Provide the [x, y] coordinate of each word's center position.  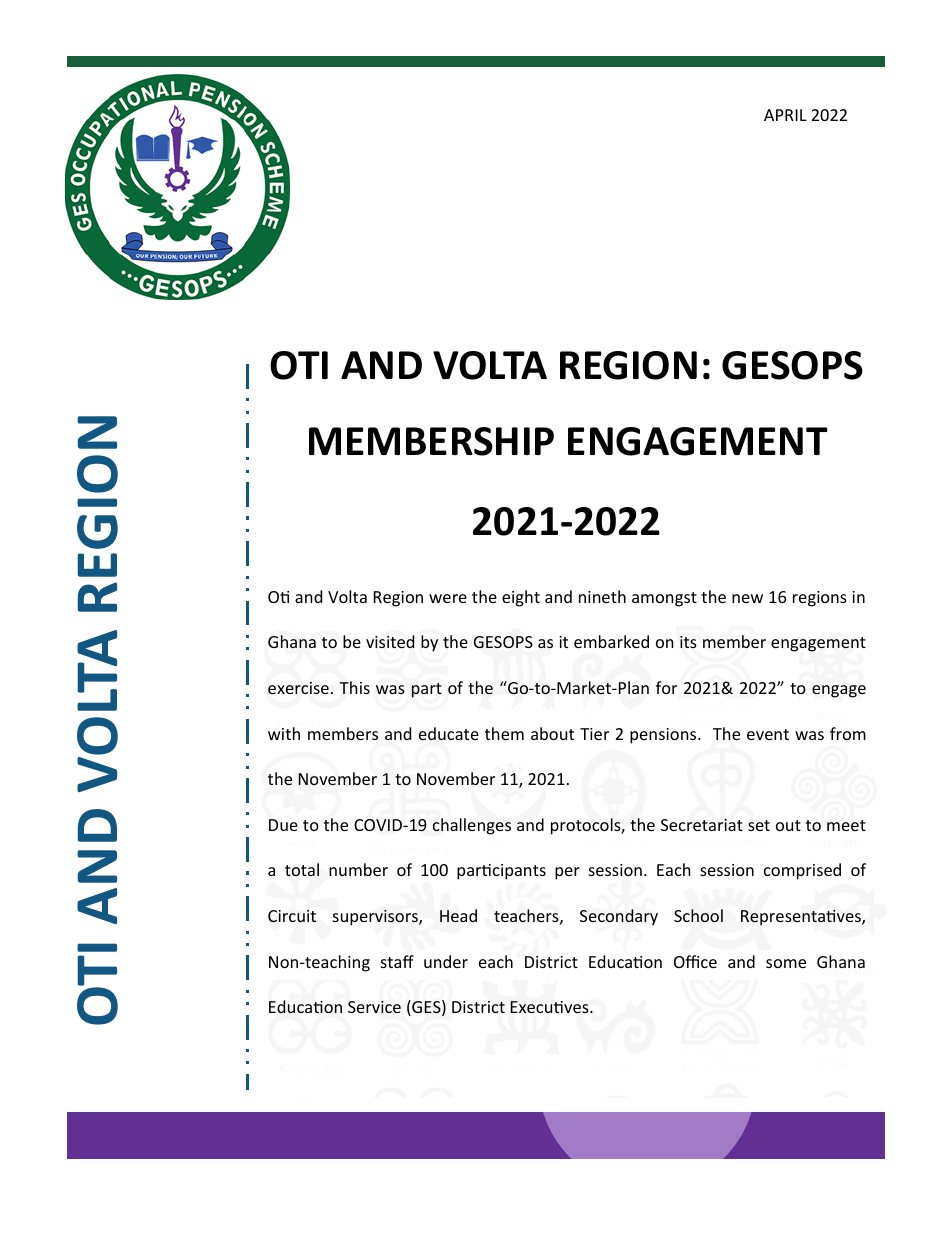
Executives [550, 1007]
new [747, 598]
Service [374, 1007]
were [448, 598]
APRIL [785, 115]
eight [521, 598]
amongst [664, 599]
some [786, 963]
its [688, 642]
